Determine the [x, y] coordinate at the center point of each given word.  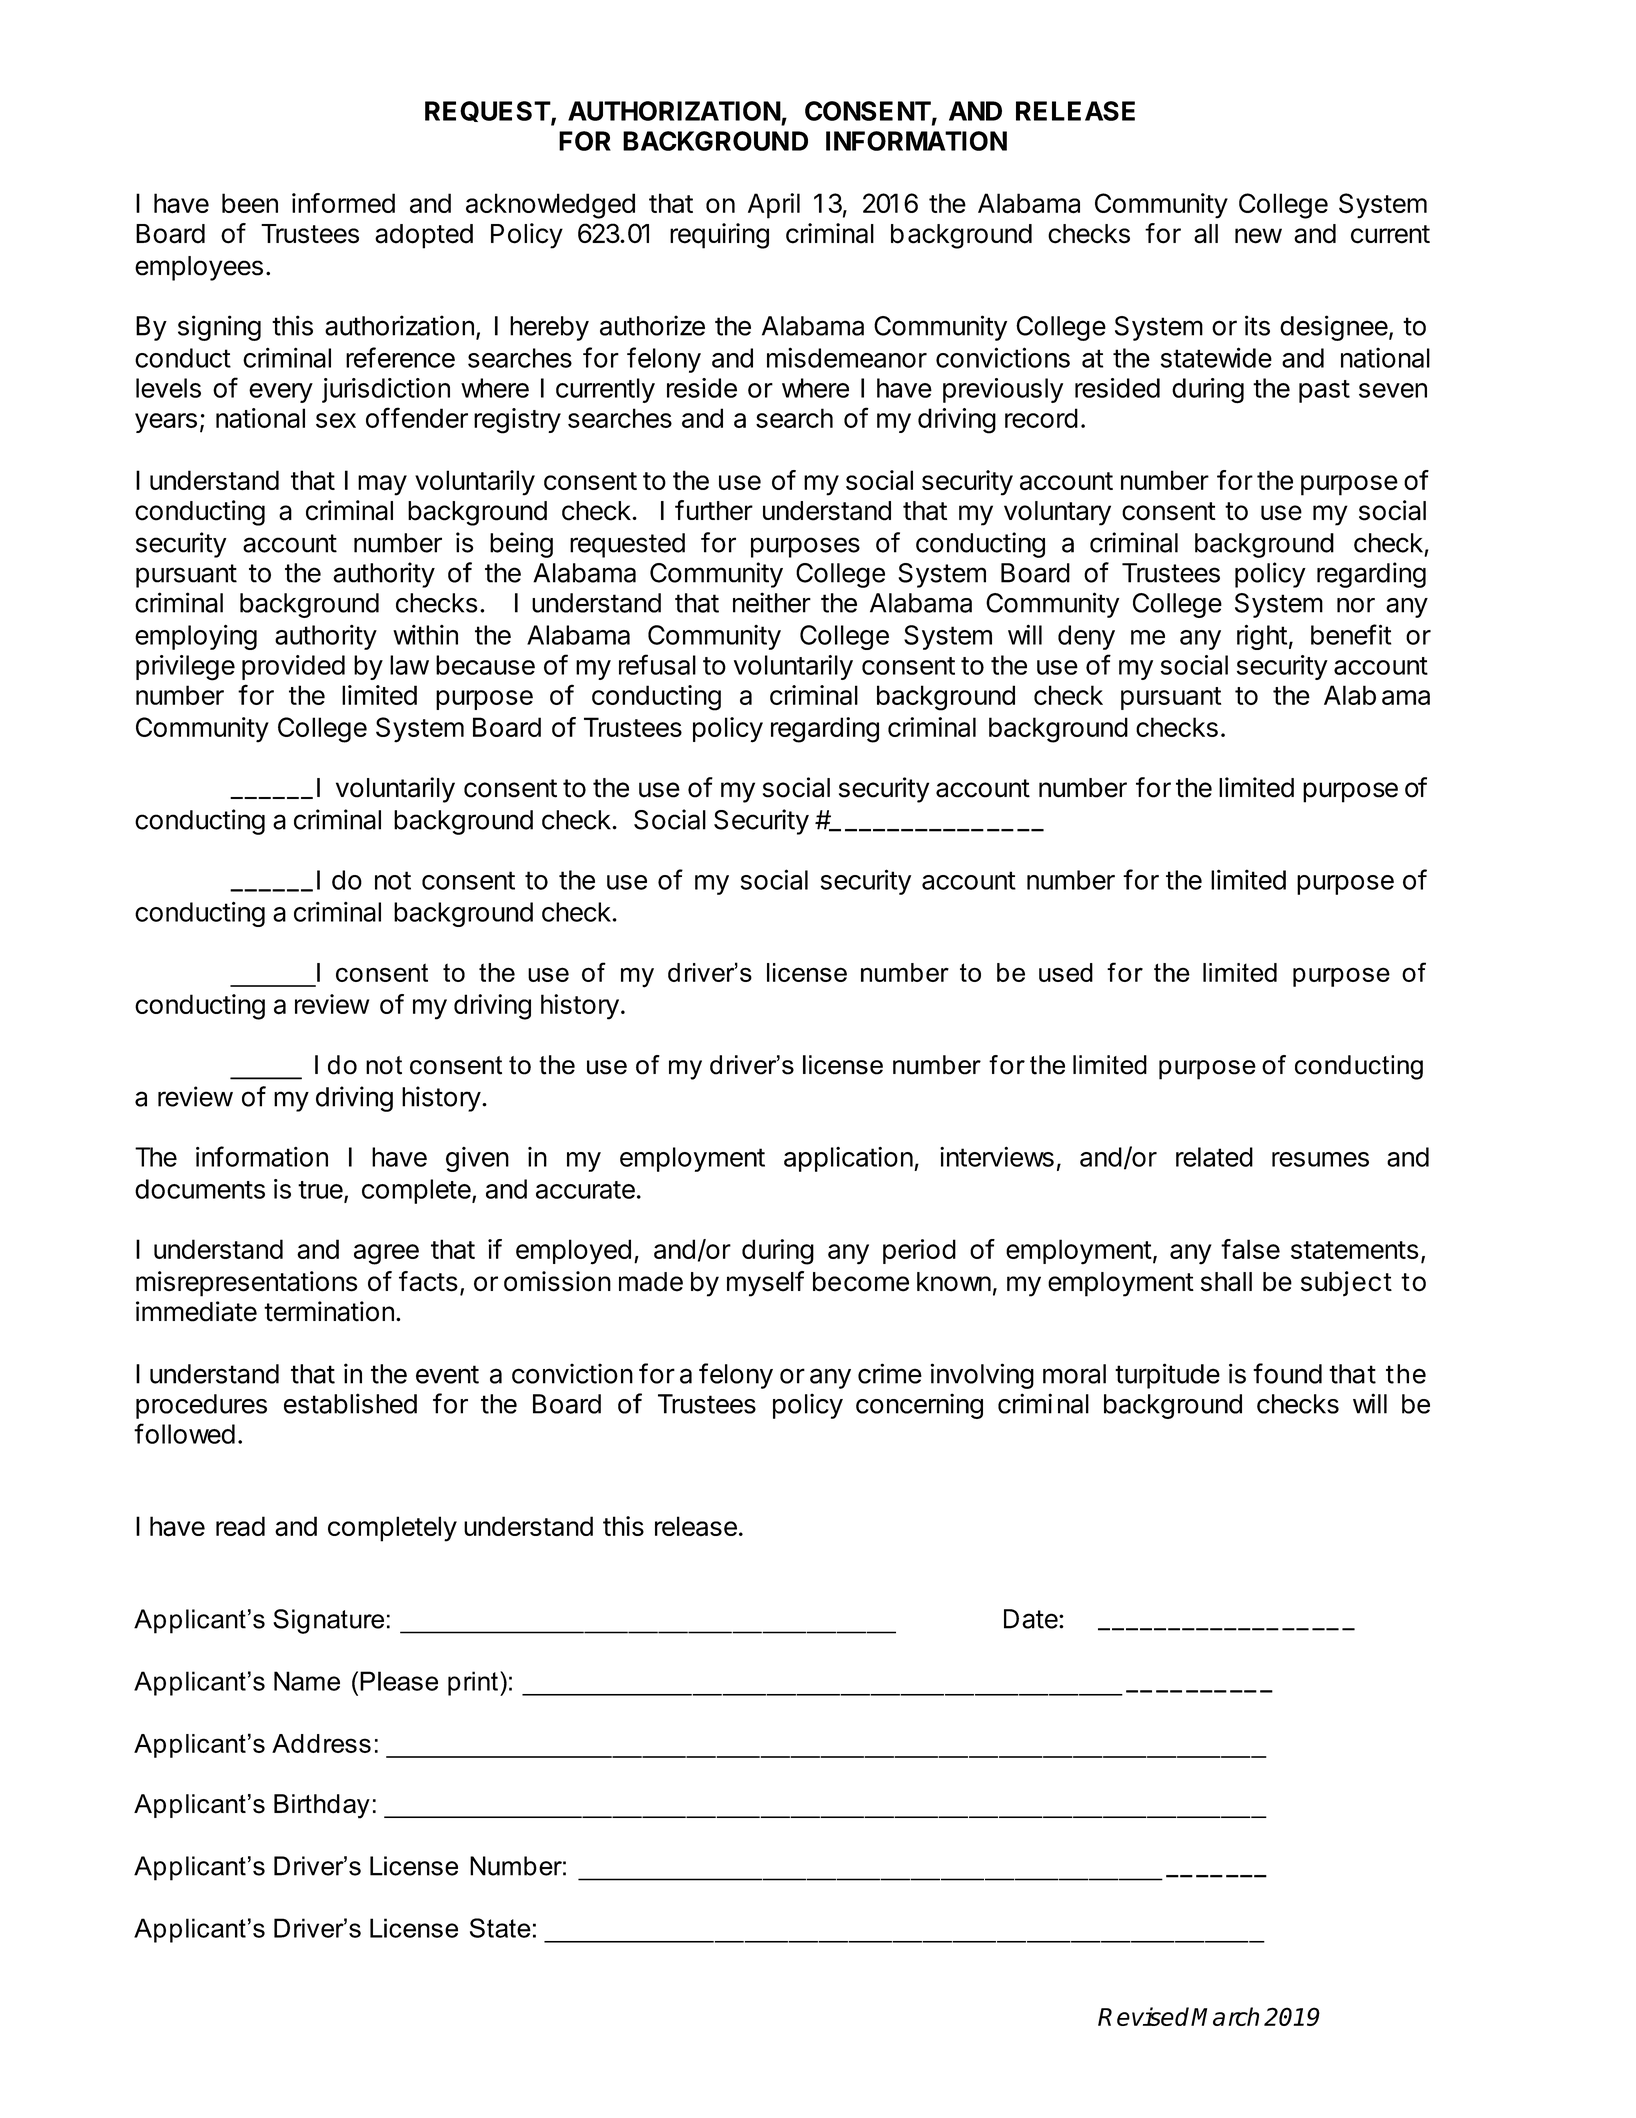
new [1258, 236]
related [1214, 1157]
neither [772, 602]
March [1225, 2016]
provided [293, 667]
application [848, 1159]
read [240, 1526]
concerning [919, 1406]
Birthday [322, 1806]
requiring [719, 236]
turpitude [1167, 1376]
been [250, 203]
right [1262, 637]
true [321, 1191]
